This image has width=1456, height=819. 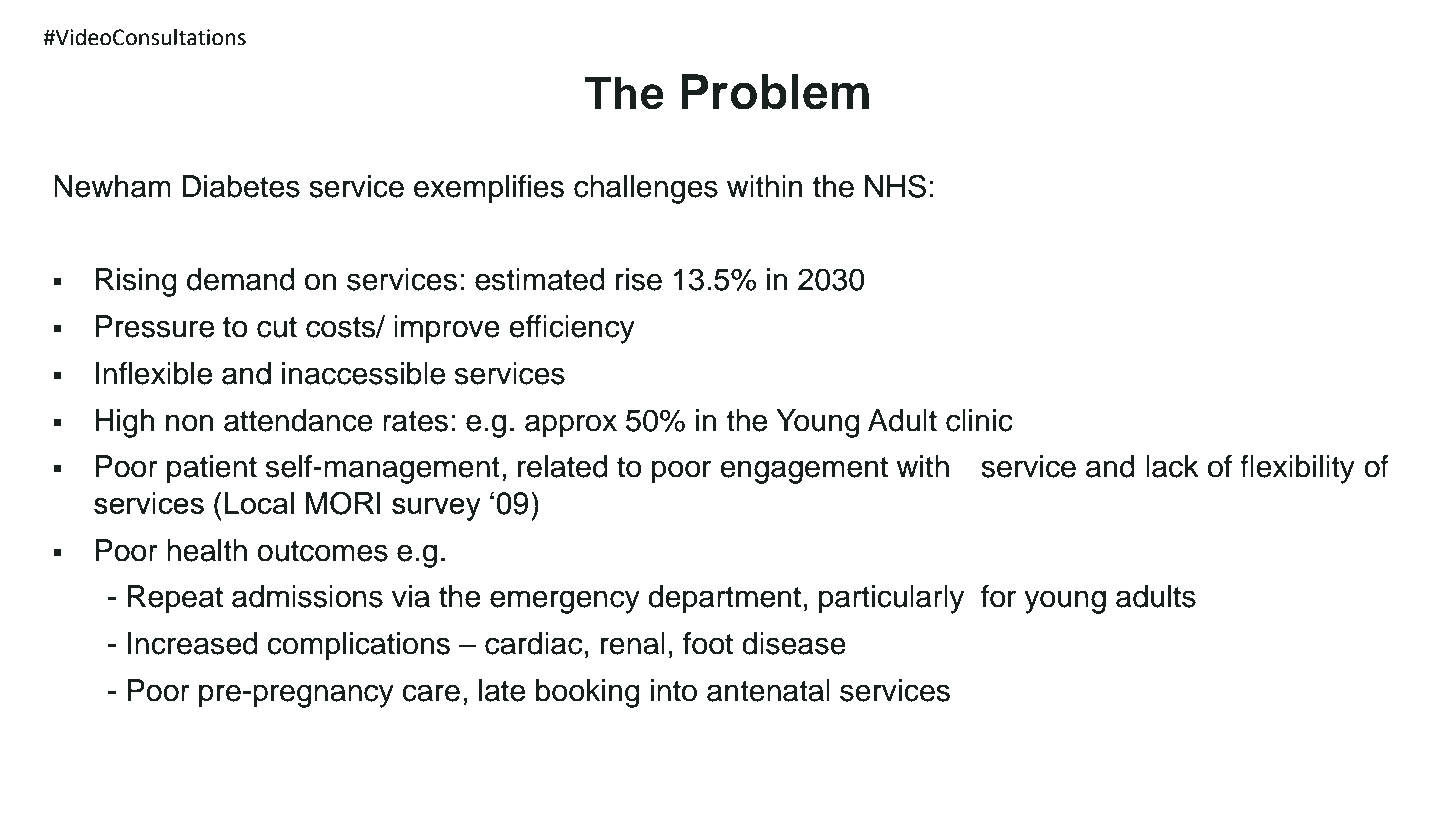 What do you see at coordinates (241, 279) in the image?
I see `demand` at bounding box center [241, 279].
